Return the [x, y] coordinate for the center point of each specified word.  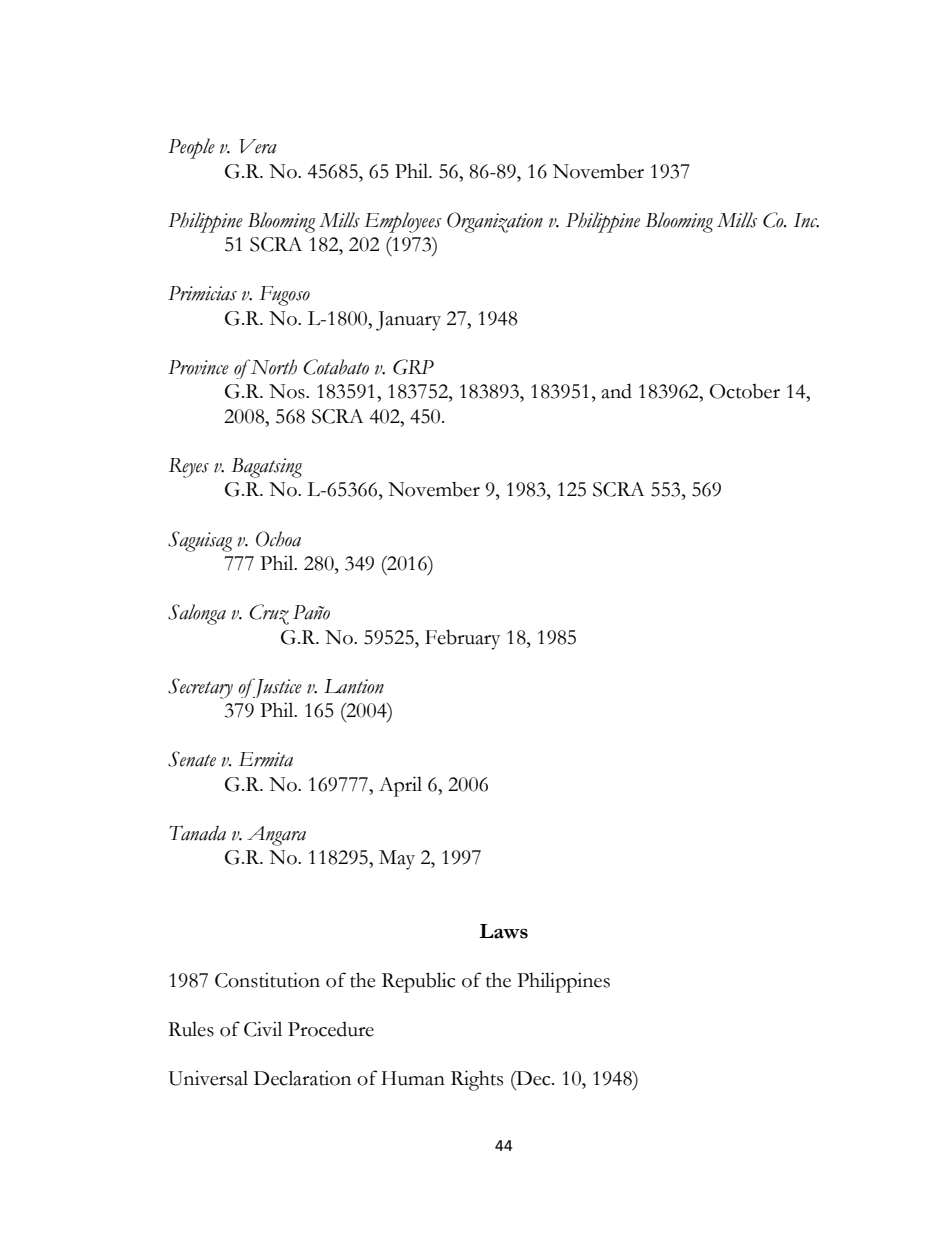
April [400, 786]
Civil [263, 1029]
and [617, 391]
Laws [503, 931]
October [745, 391]
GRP [413, 367]
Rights [477, 1080]
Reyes [189, 468]
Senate [192, 759]
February [462, 639]
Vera [258, 146]
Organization [495, 222]
